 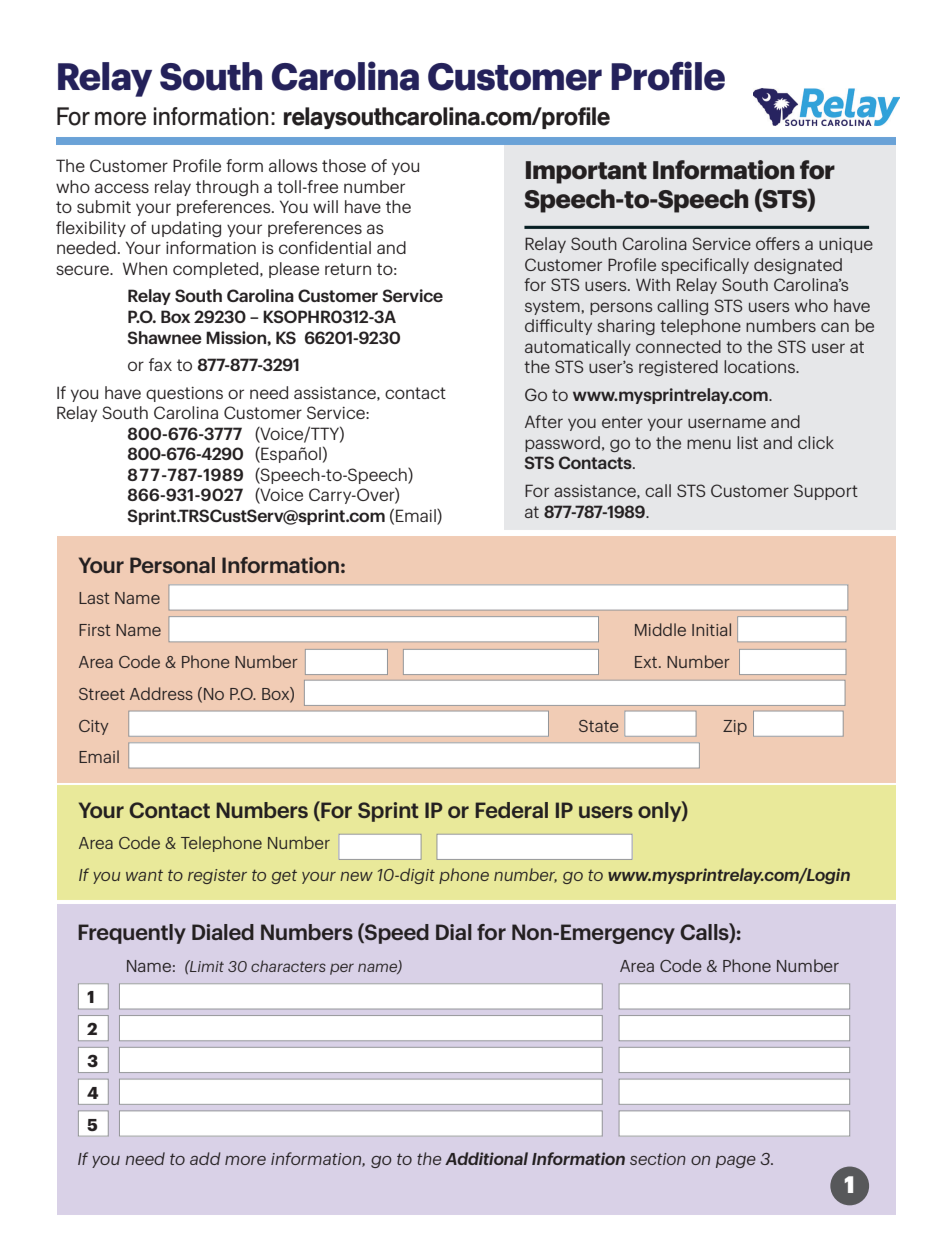 What do you see at coordinates (184, 394) in the image?
I see `questions` at bounding box center [184, 394].
